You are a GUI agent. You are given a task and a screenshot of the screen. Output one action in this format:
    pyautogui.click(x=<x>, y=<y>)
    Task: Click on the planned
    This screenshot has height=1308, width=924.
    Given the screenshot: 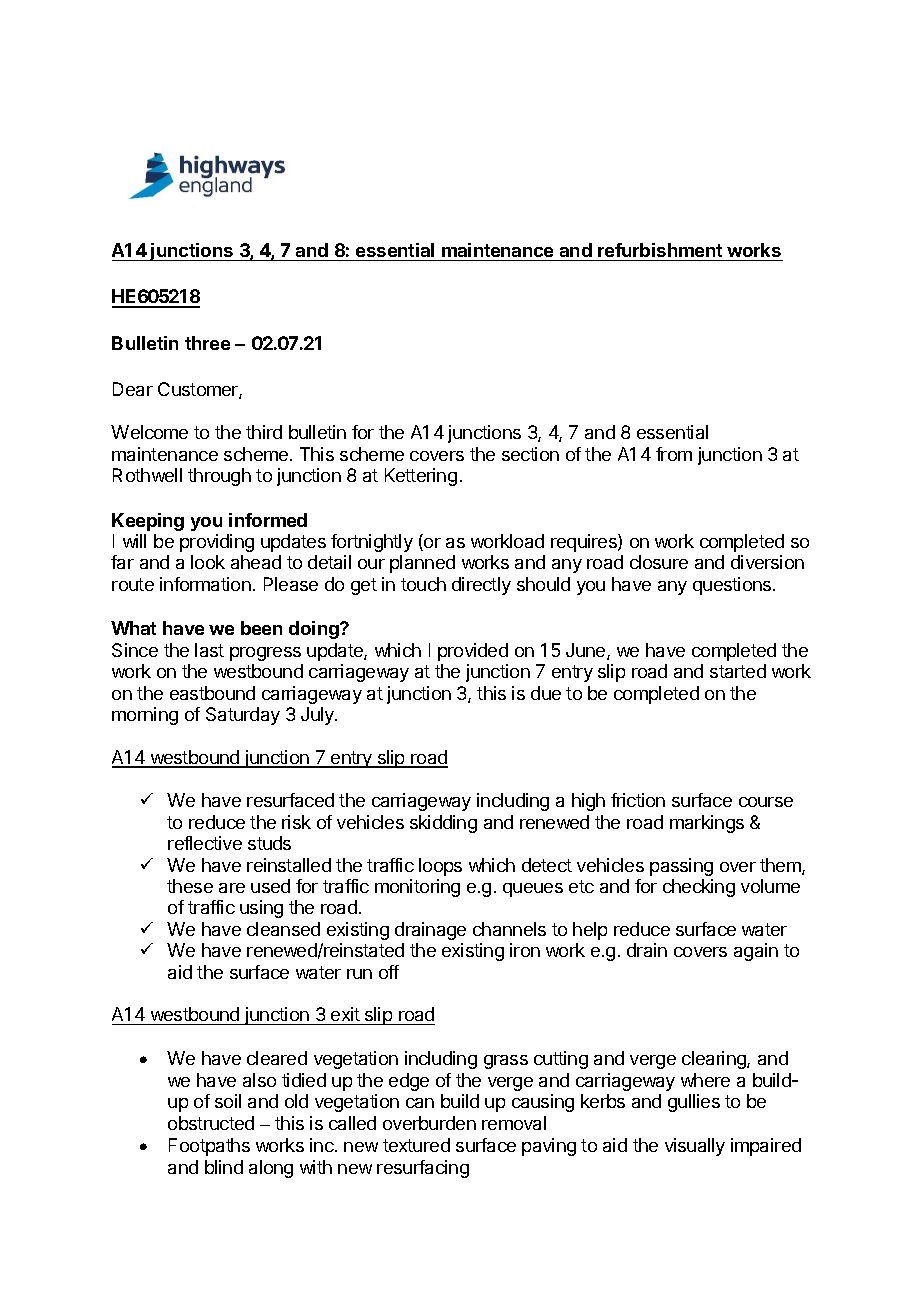 What is the action you would take?
    pyautogui.click(x=422, y=564)
